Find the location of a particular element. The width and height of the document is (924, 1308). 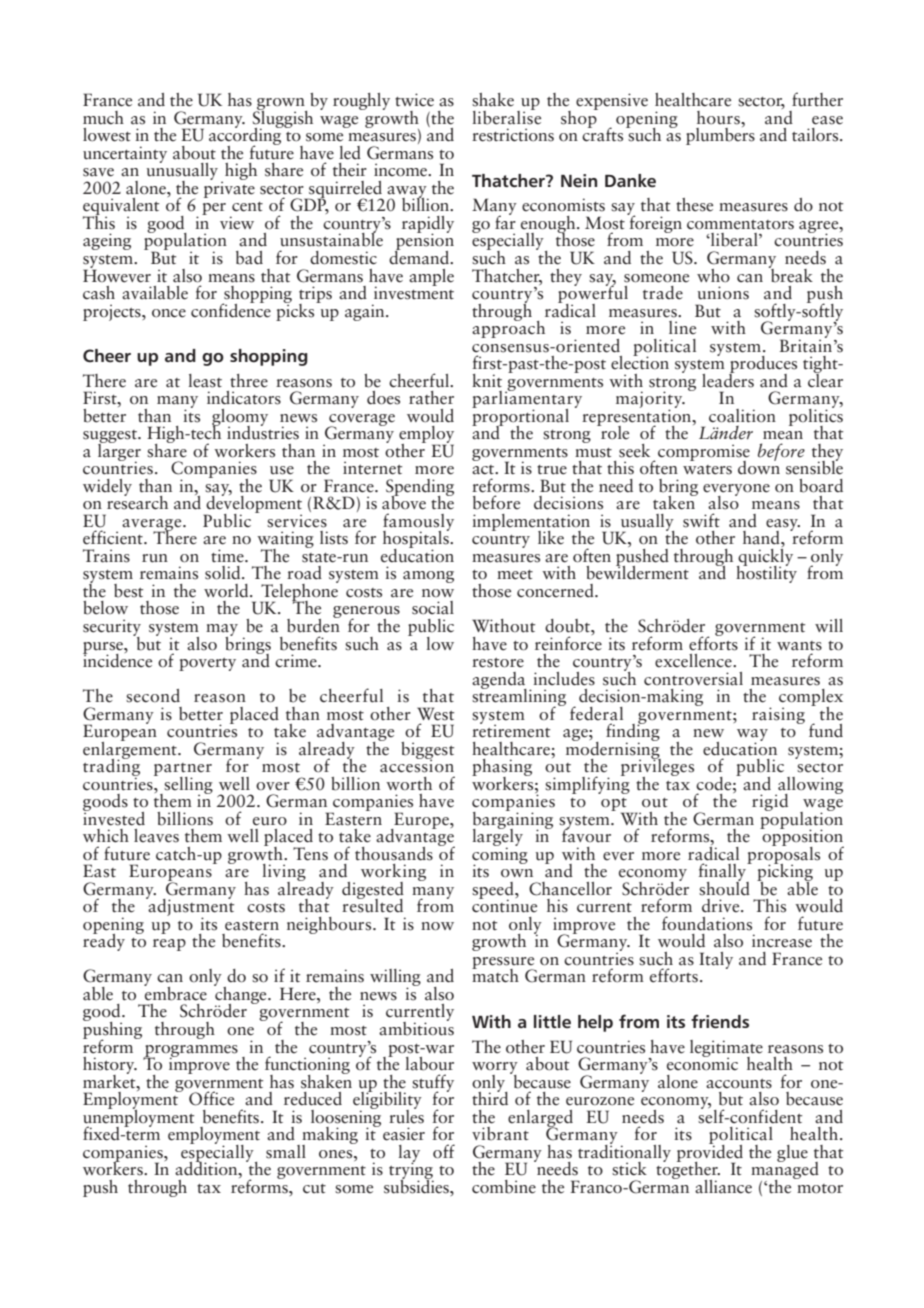

excellence is located at coordinates (694, 661).
